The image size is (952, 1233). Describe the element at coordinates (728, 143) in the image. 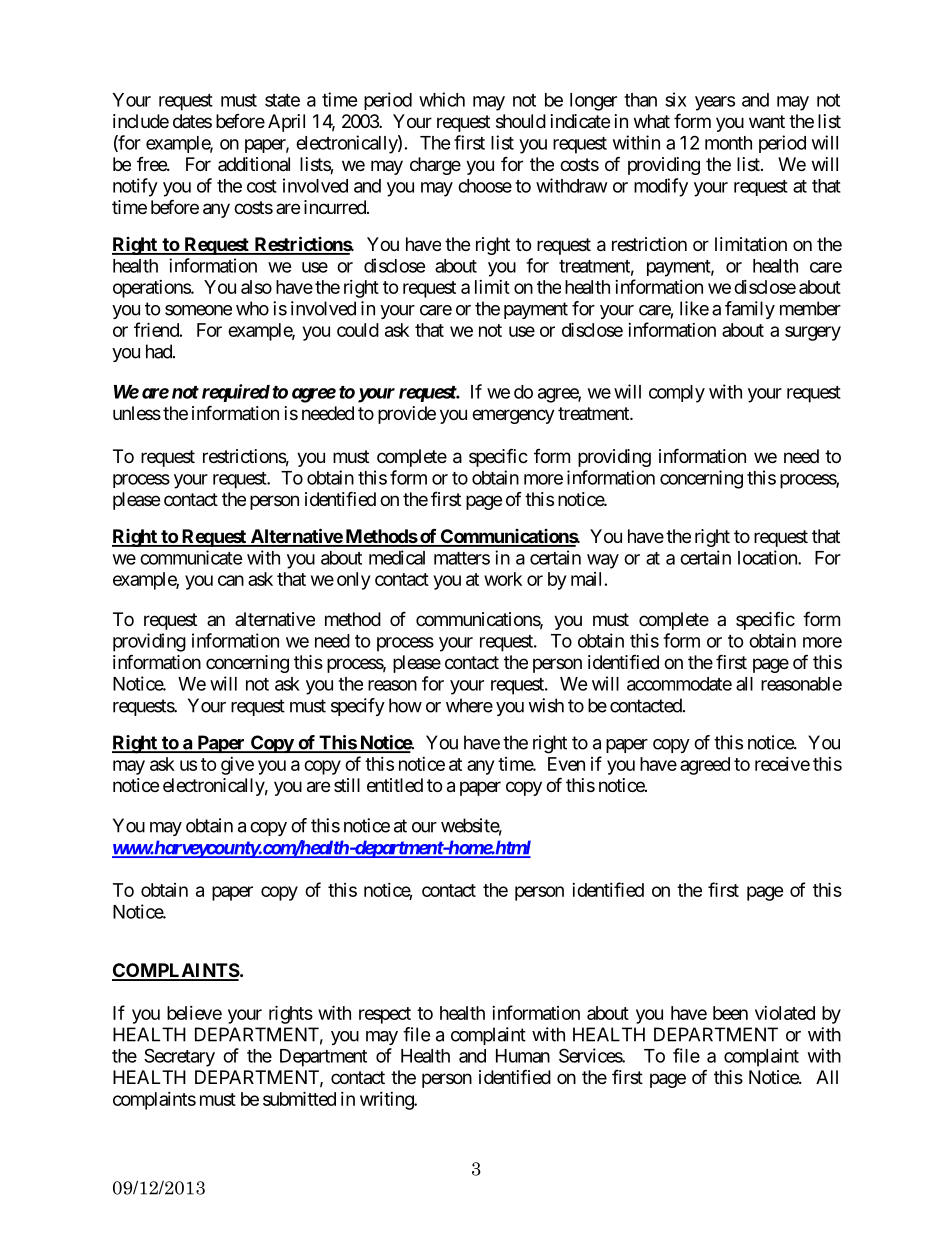

I see `month` at that location.
